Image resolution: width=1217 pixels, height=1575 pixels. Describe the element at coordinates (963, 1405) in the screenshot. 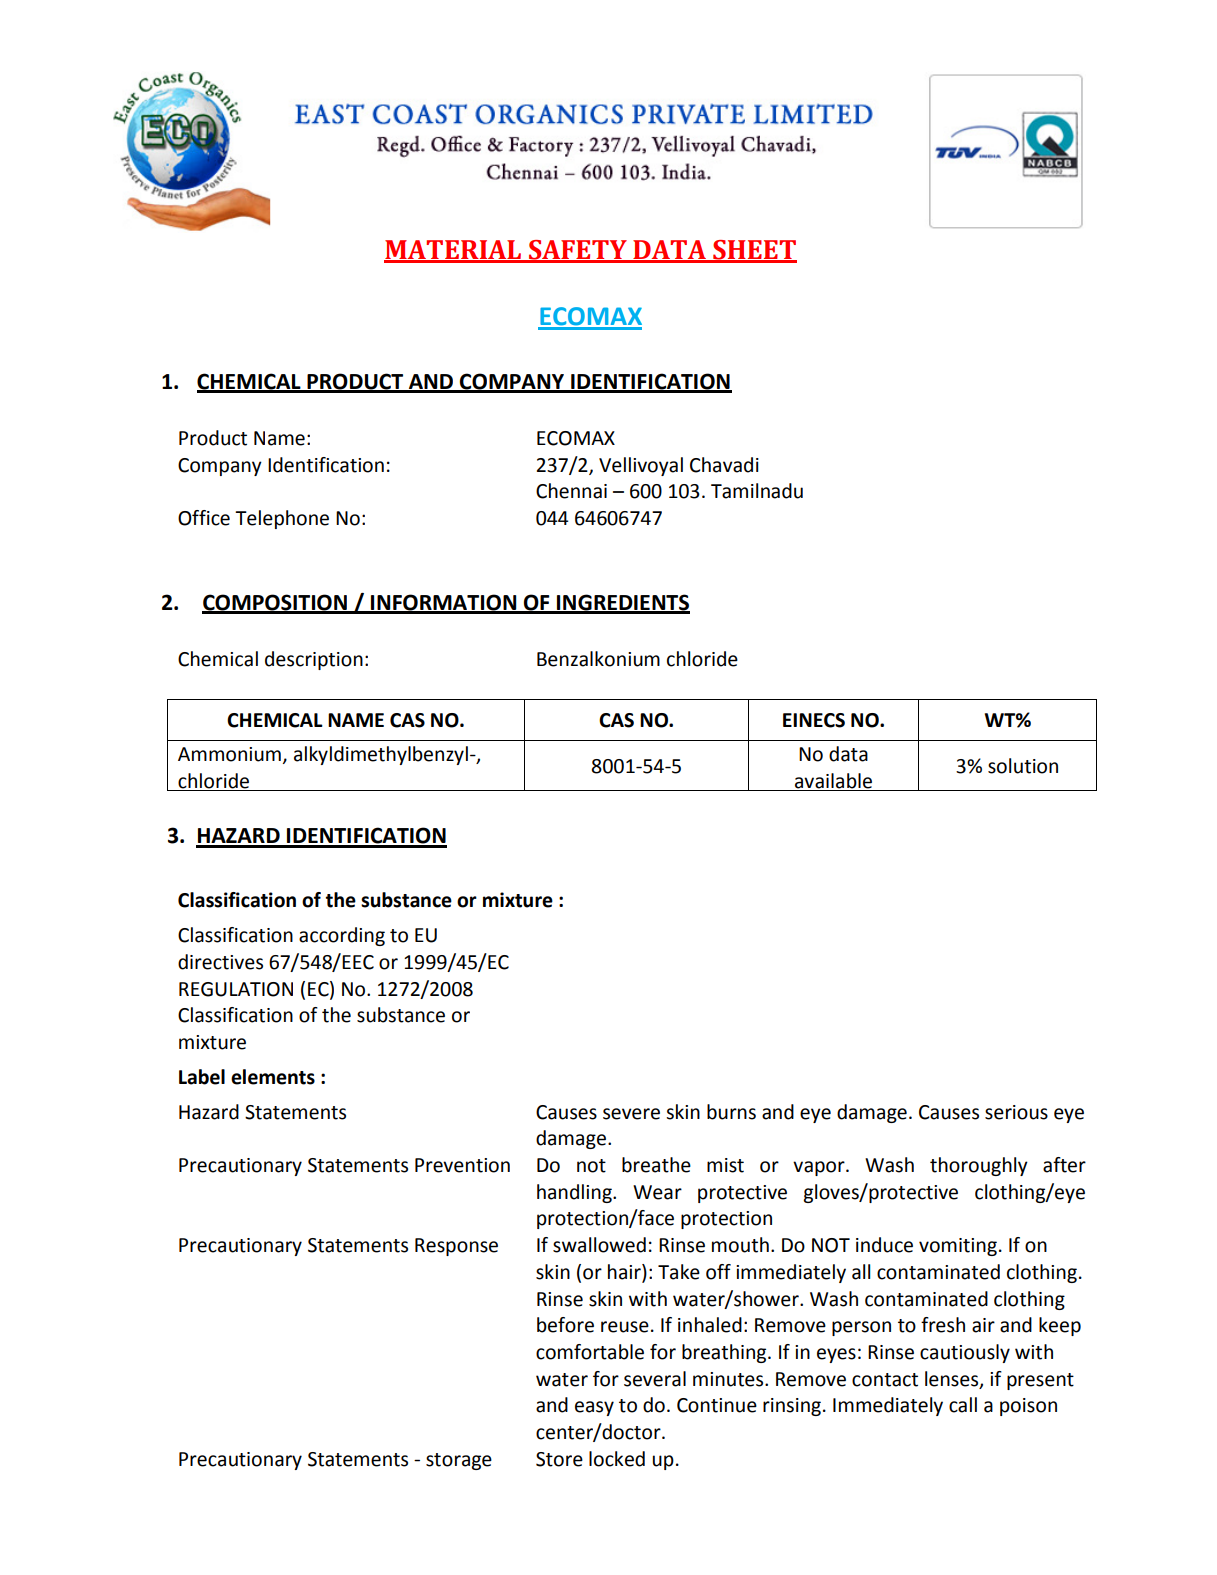

I see `call` at that location.
